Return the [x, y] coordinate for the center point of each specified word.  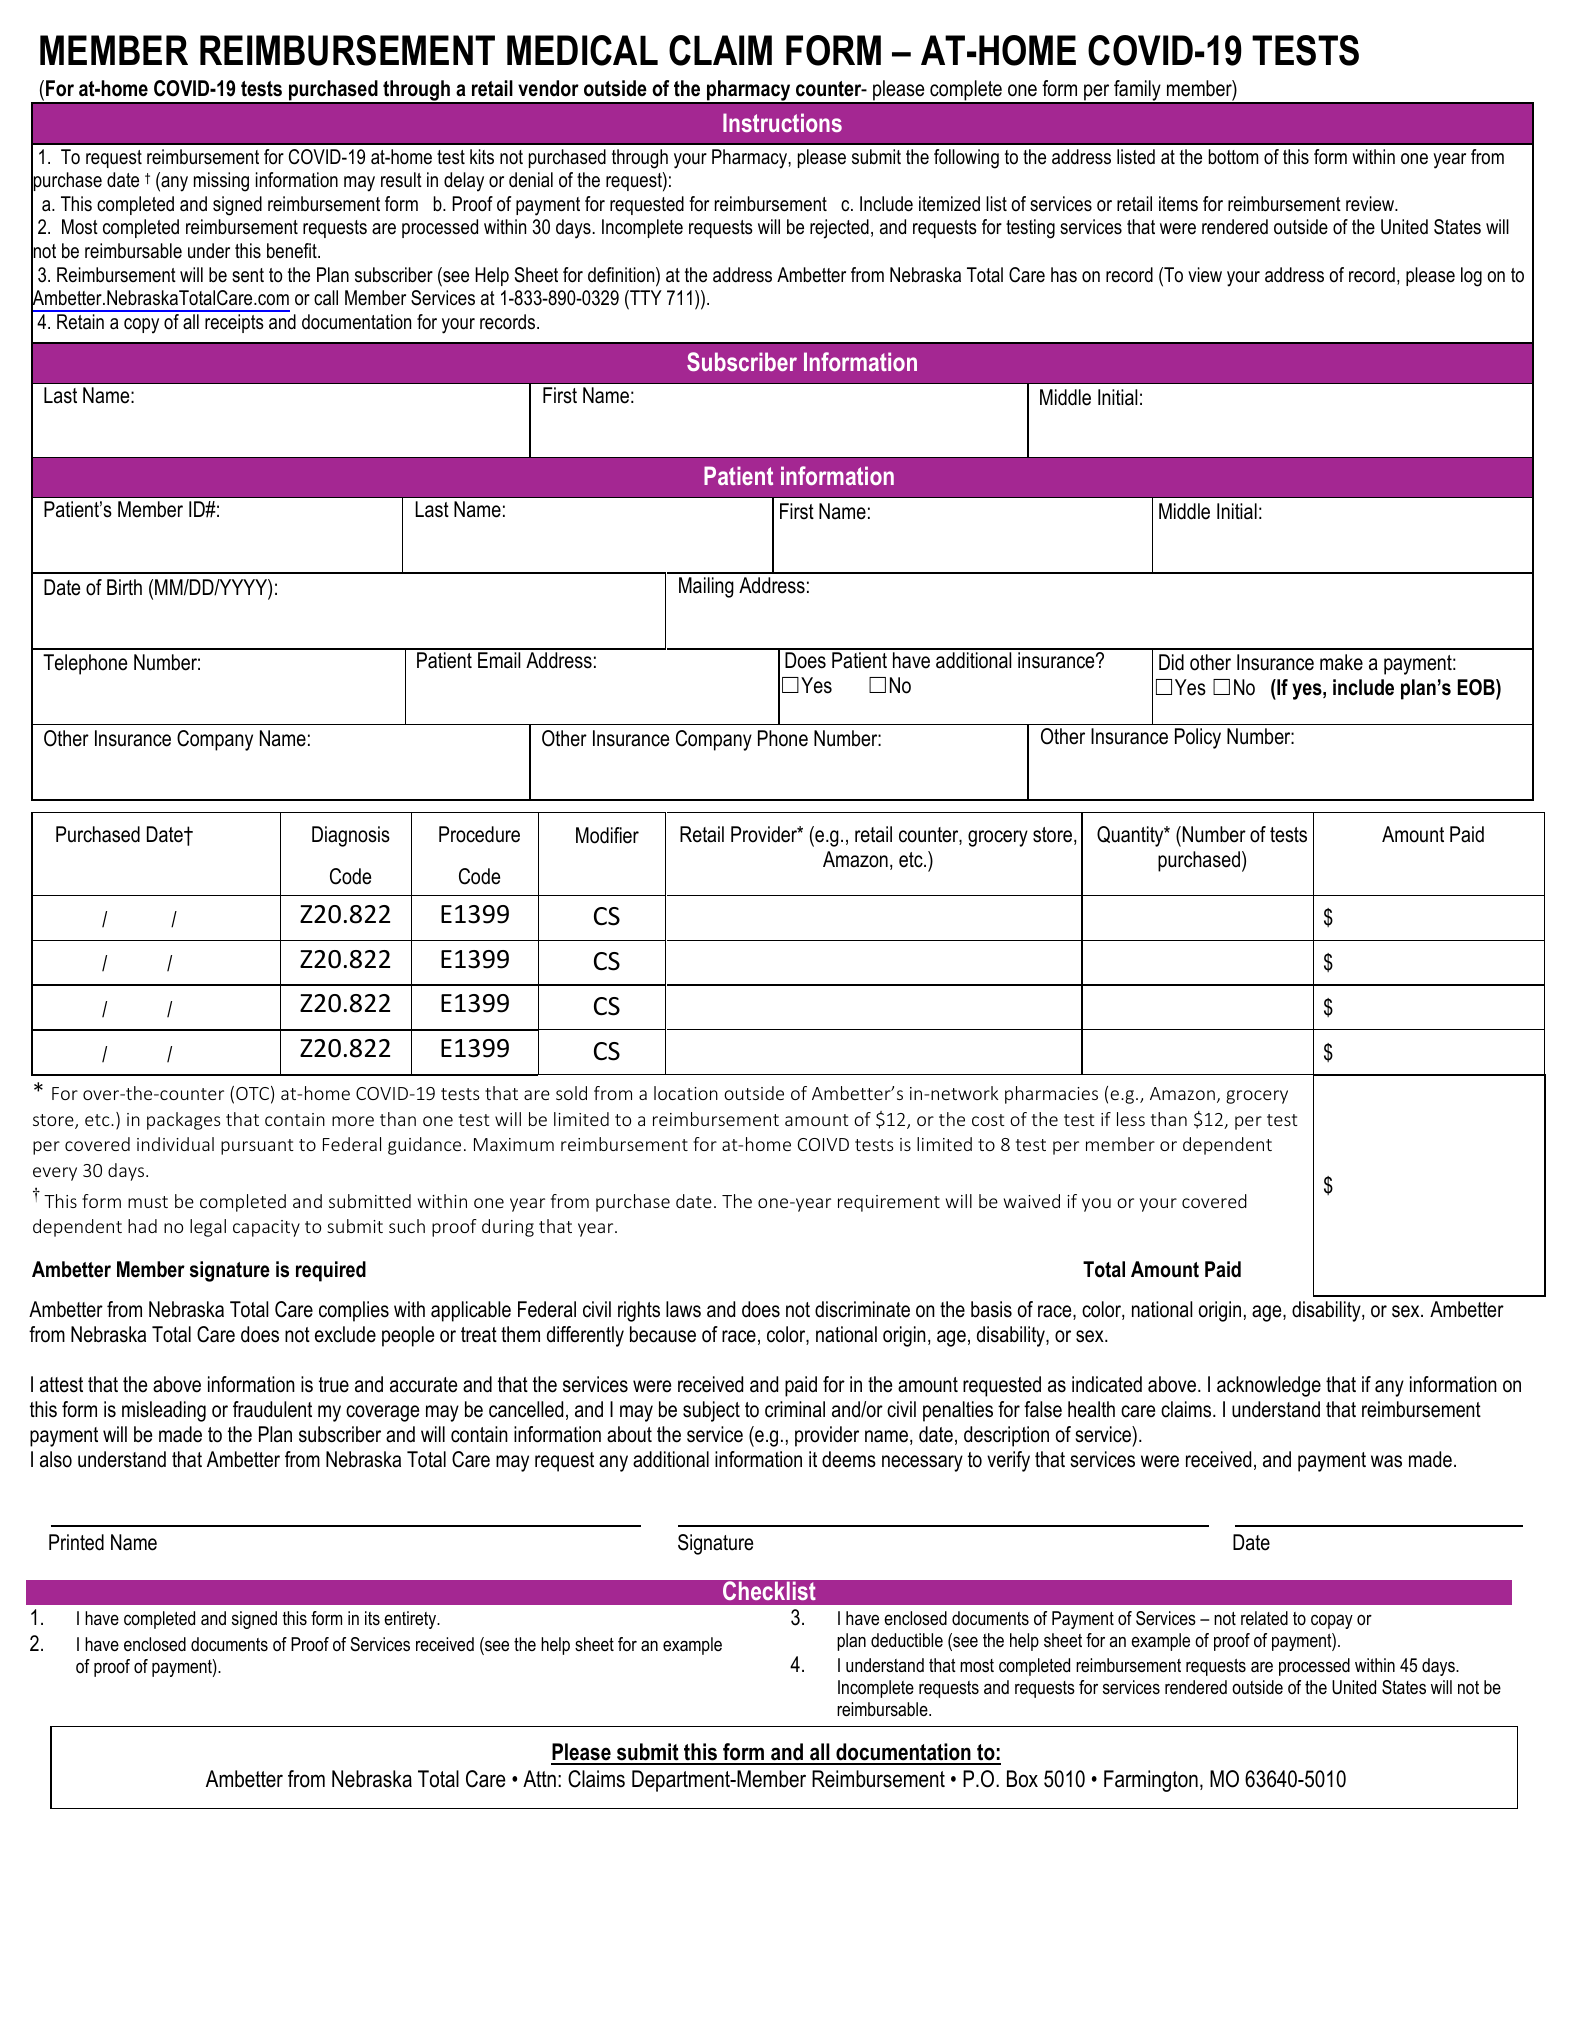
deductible [907, 1640]
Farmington [1151, 1781]
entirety [411, 1620]
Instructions [782, 122]
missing [221, 182]
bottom [1233, 157]
